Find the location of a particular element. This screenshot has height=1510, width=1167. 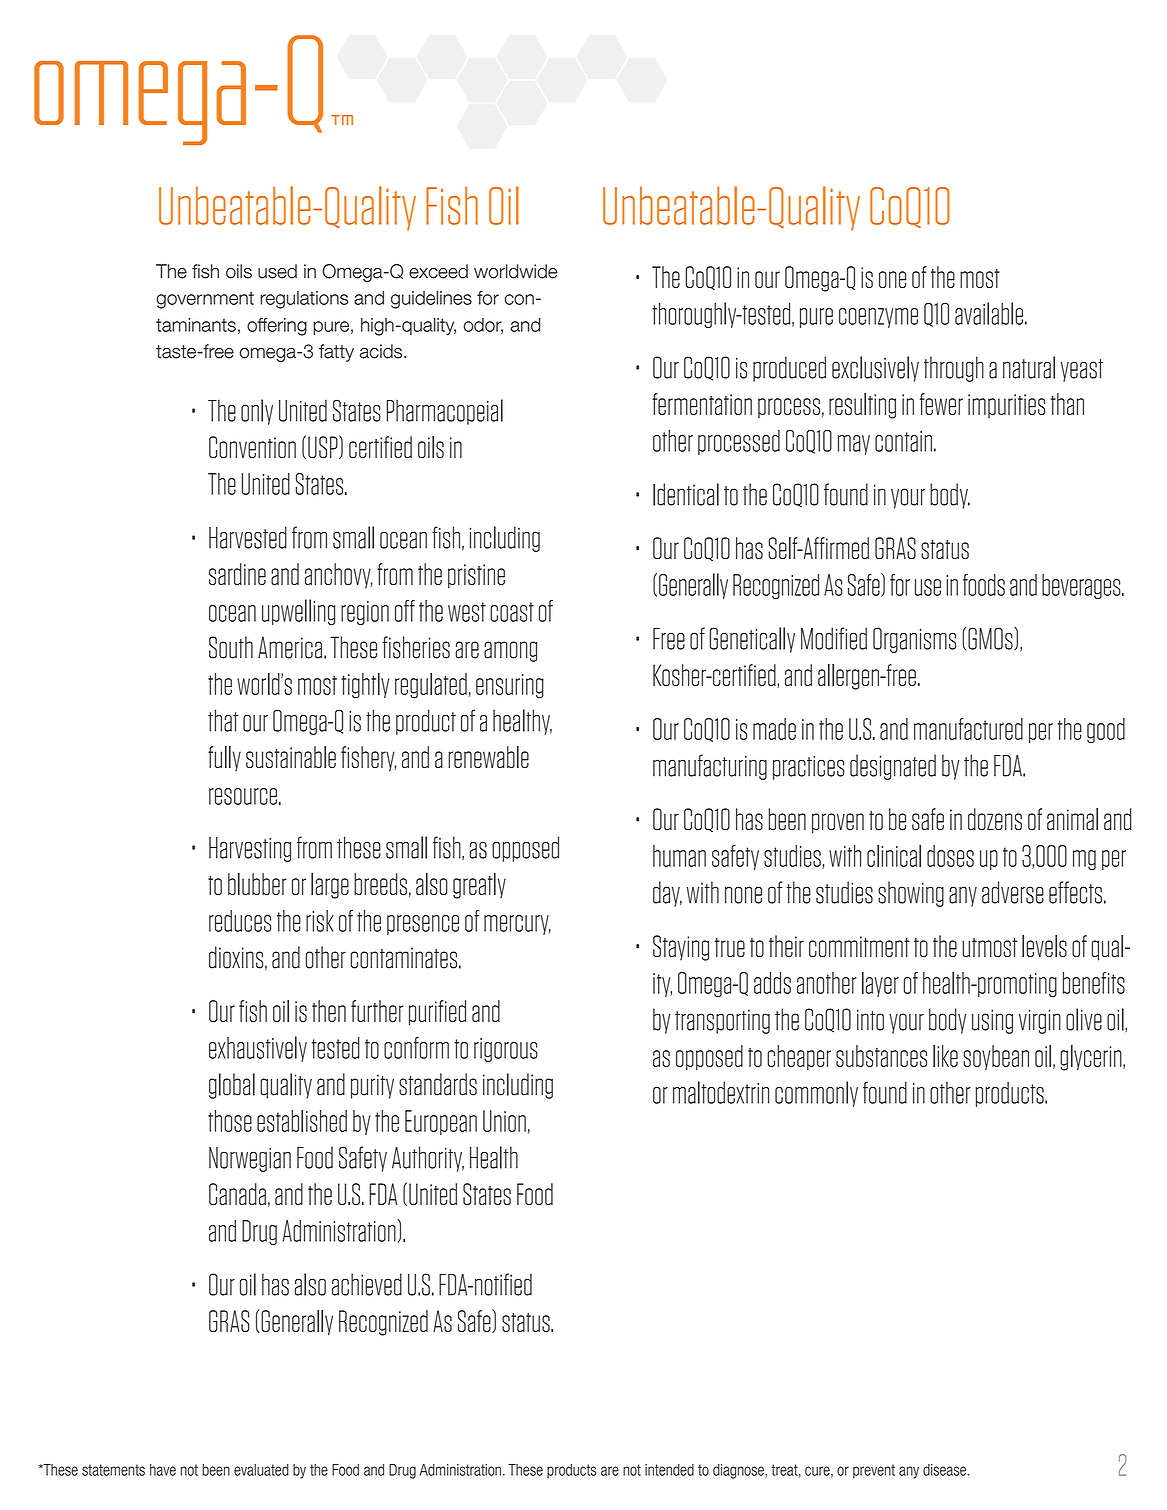

government is located at coordinates (205, 300).
